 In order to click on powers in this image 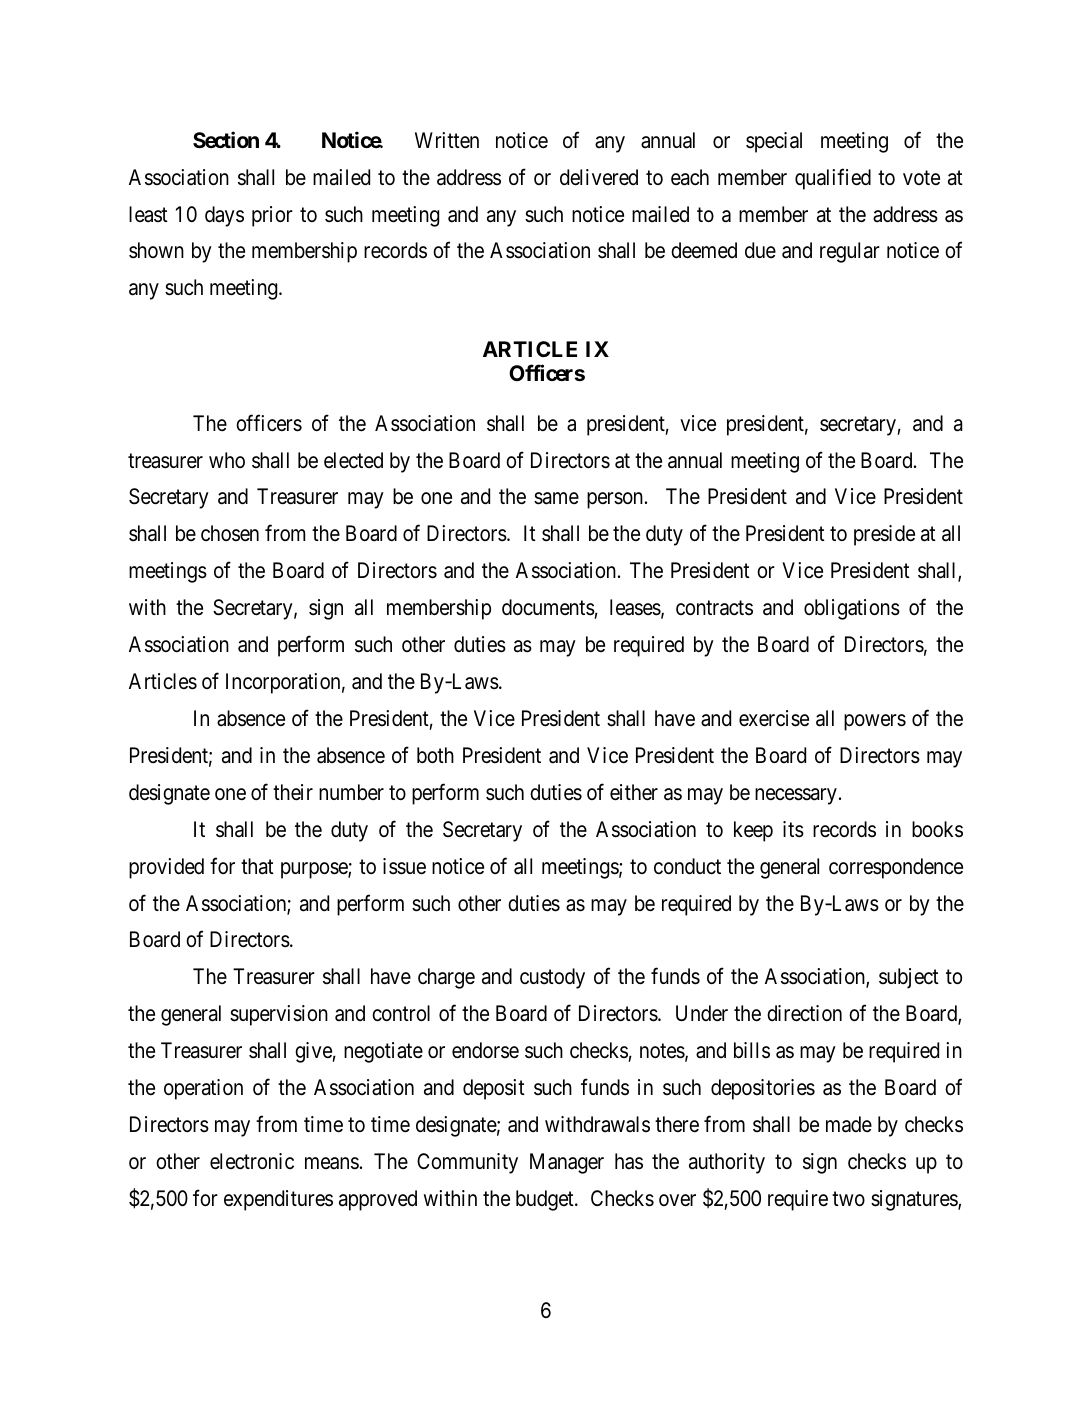, I will do `click(875, 722)`.
